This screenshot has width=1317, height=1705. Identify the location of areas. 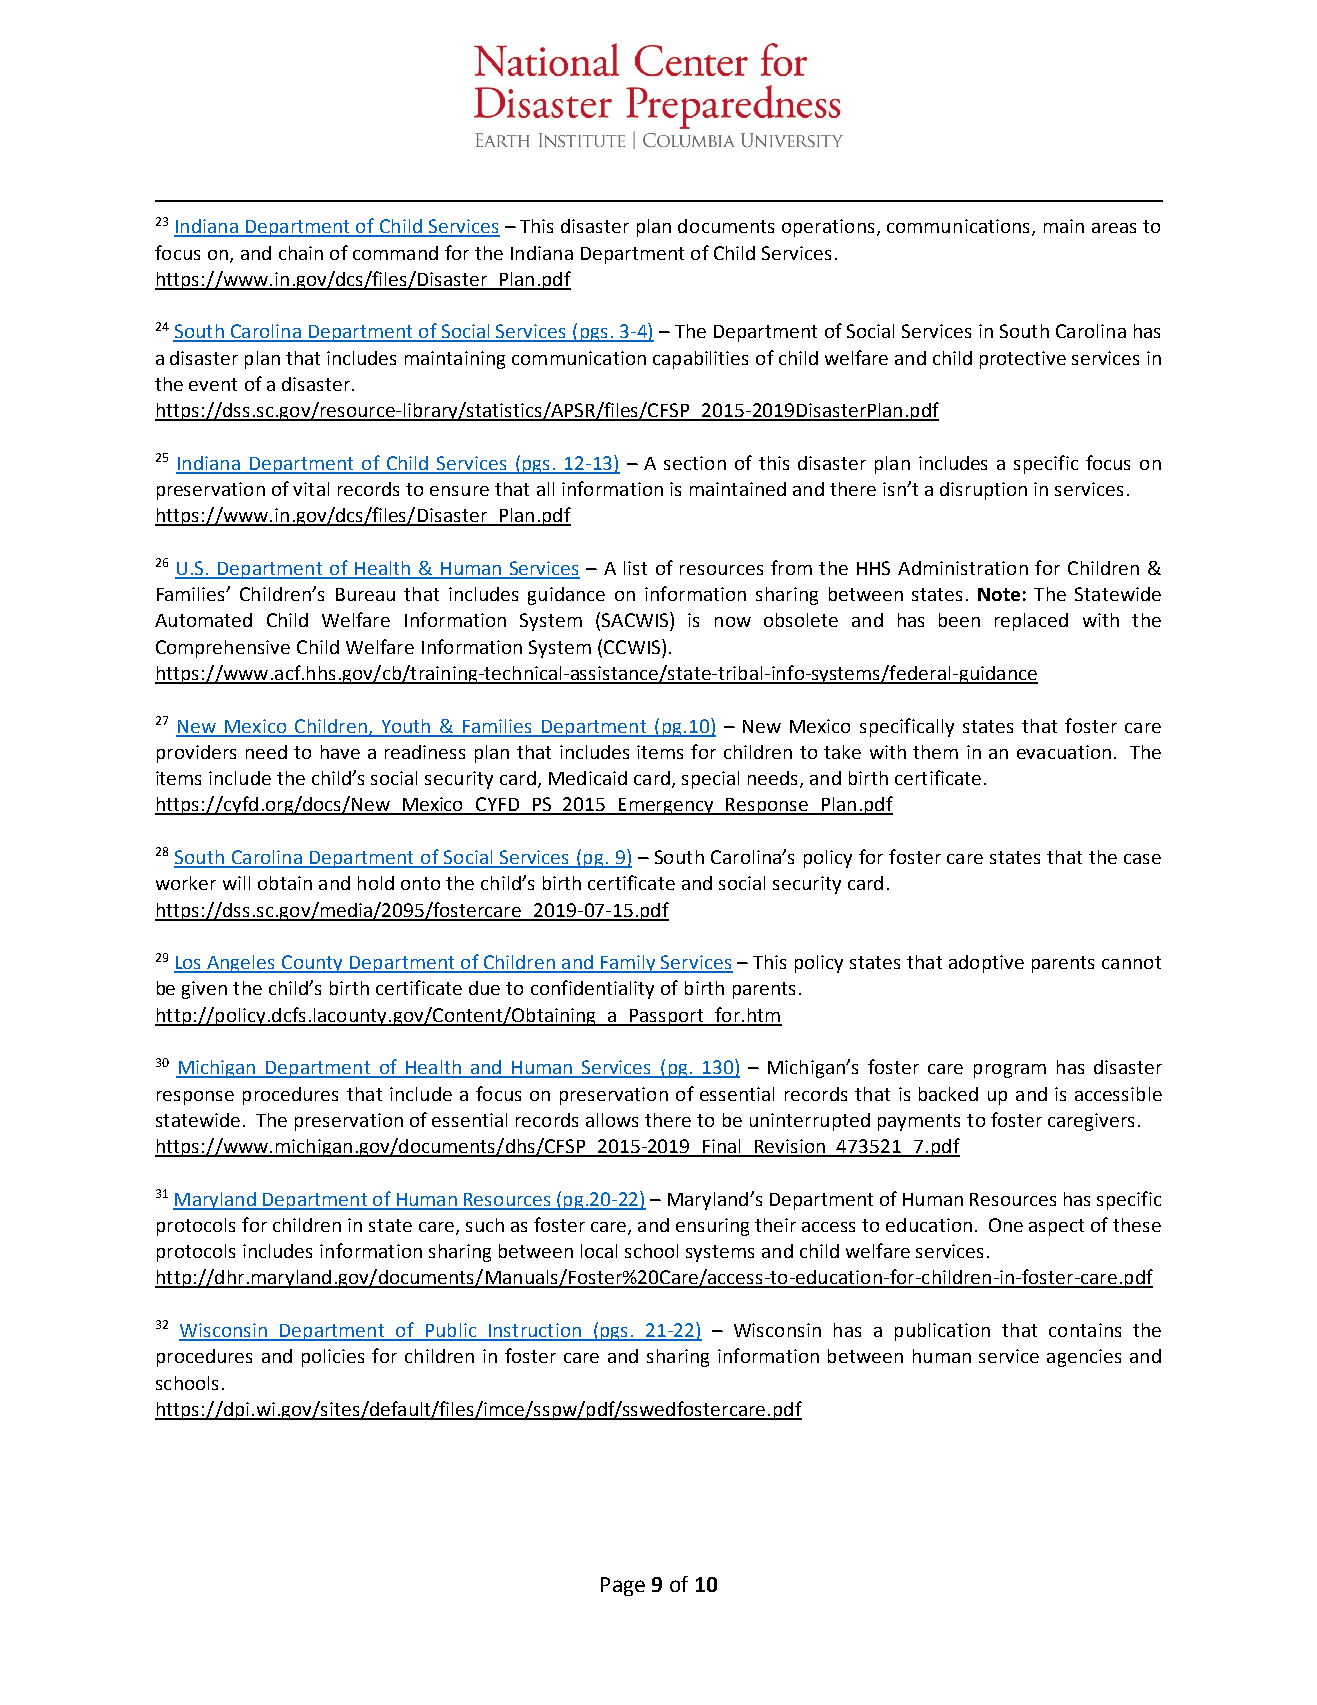
(1114, 228).
